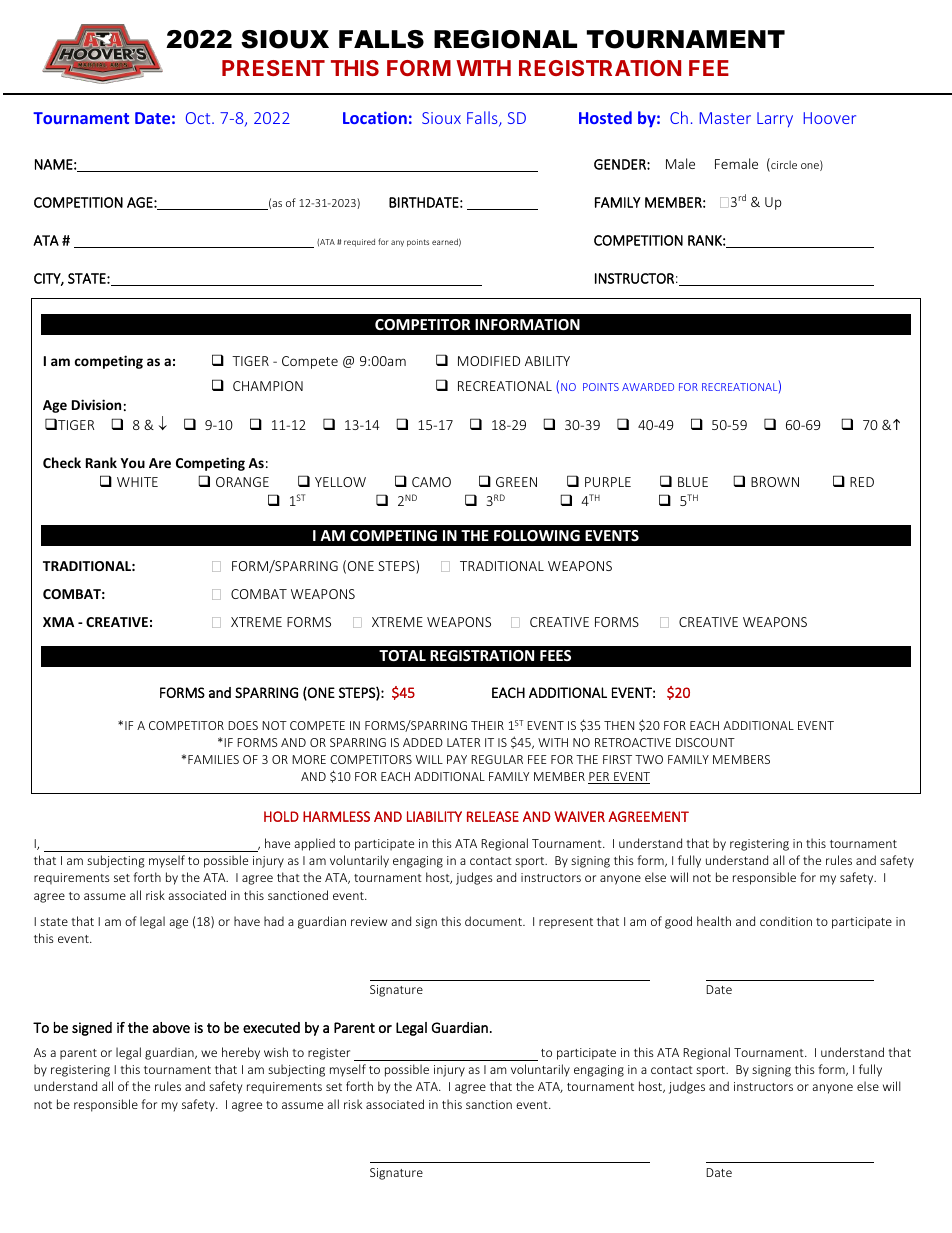 The width and height of the image is (952, 1233). Describe the element at coordinates (725, 118) in the image. I see `Master` at that location.
